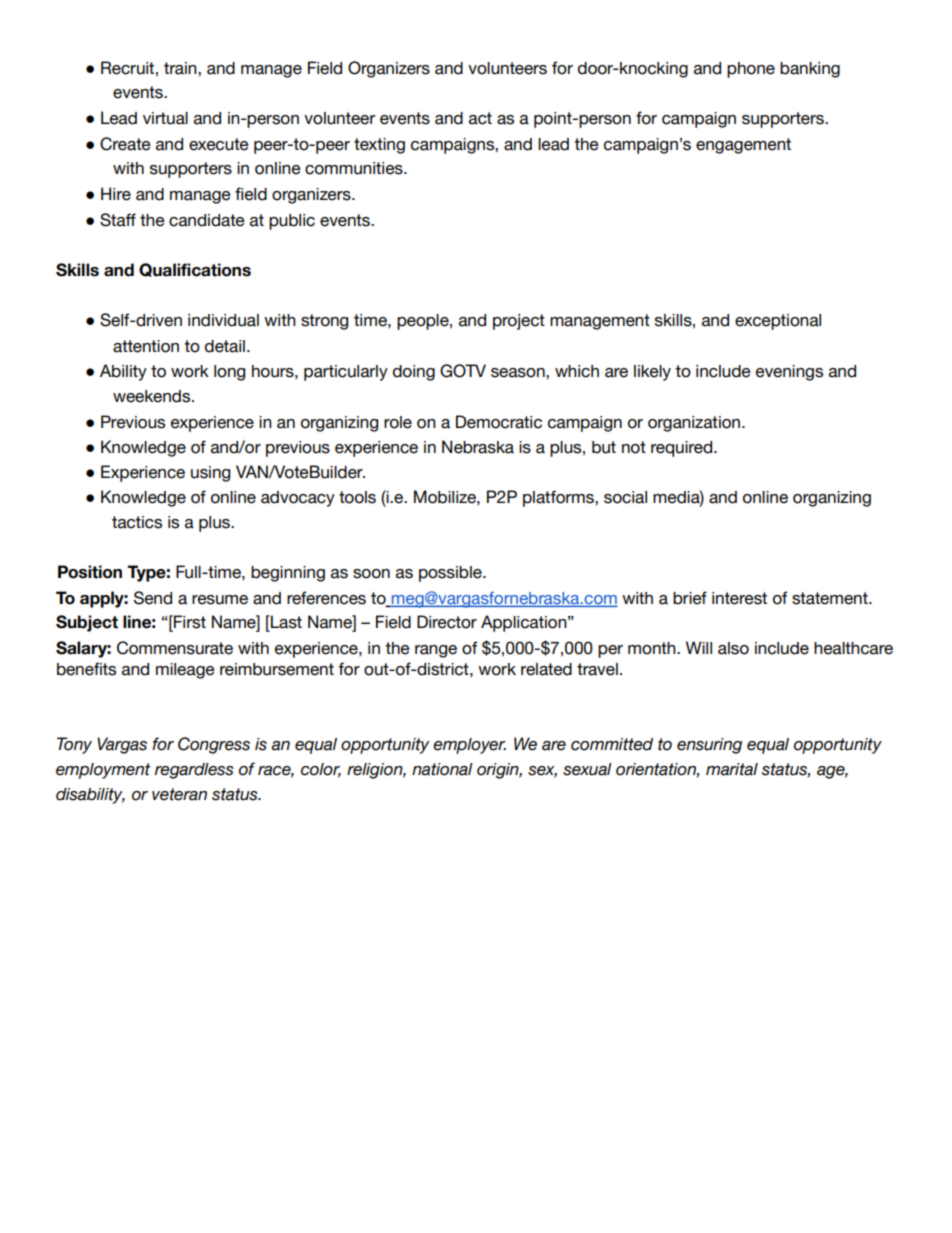 This screenshot has width=952, height=1233. What do you see at coordinates (751, 70) in the screenshot?
I see `phone` at bounding box center [751, 70].
